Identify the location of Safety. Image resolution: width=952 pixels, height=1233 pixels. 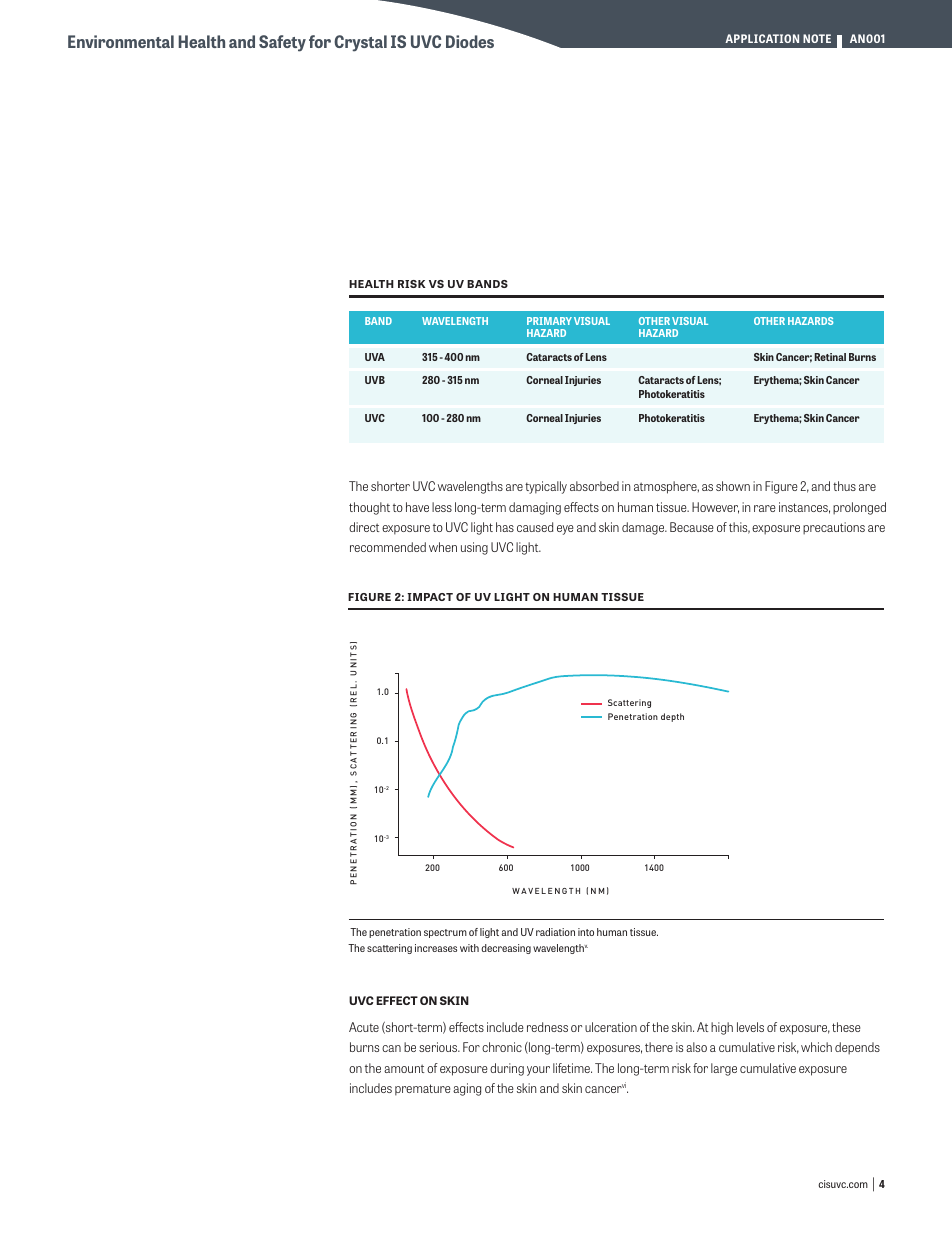
(282, 43).
